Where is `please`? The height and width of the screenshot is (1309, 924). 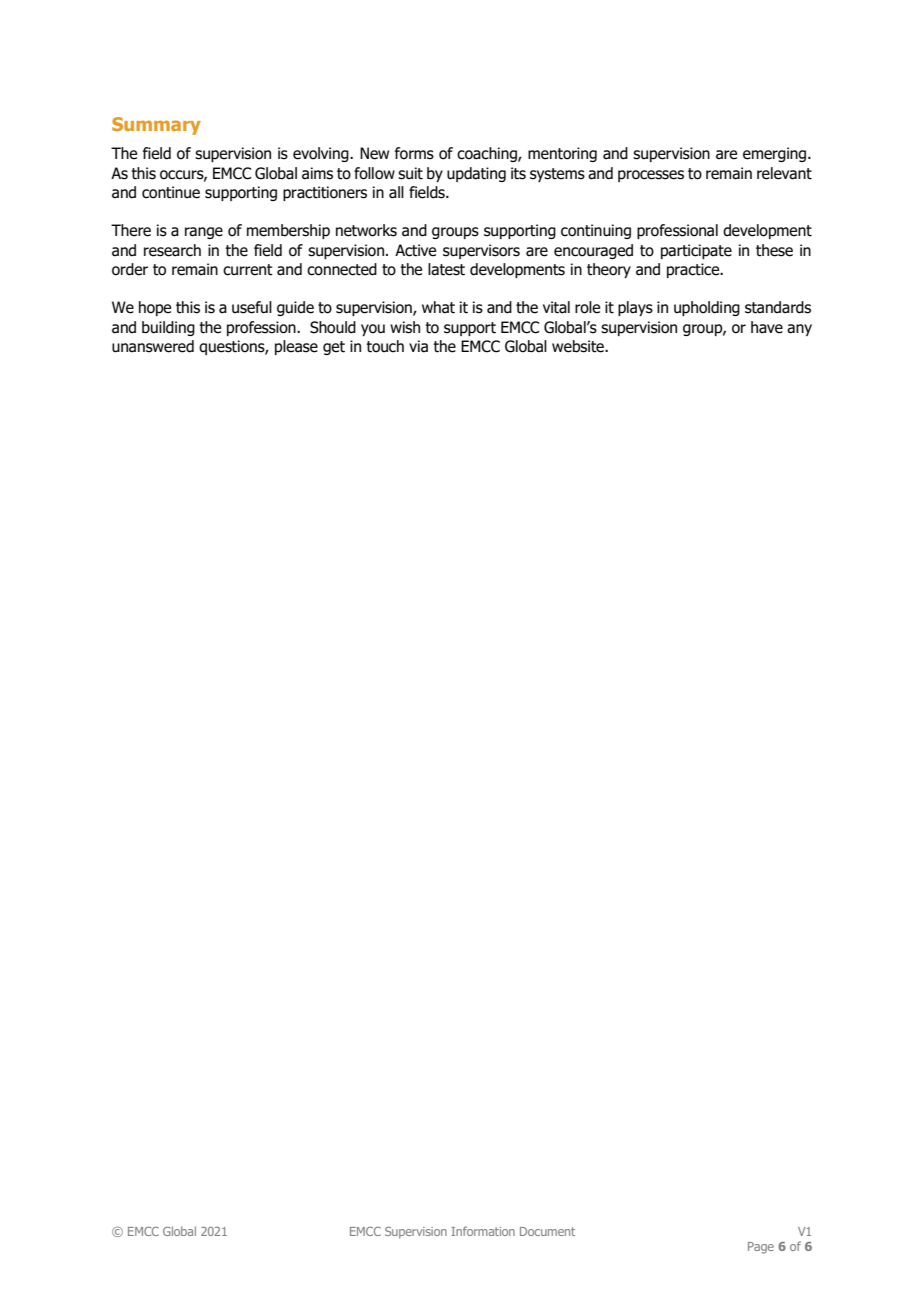 please is located at coordinates (296, 347).
